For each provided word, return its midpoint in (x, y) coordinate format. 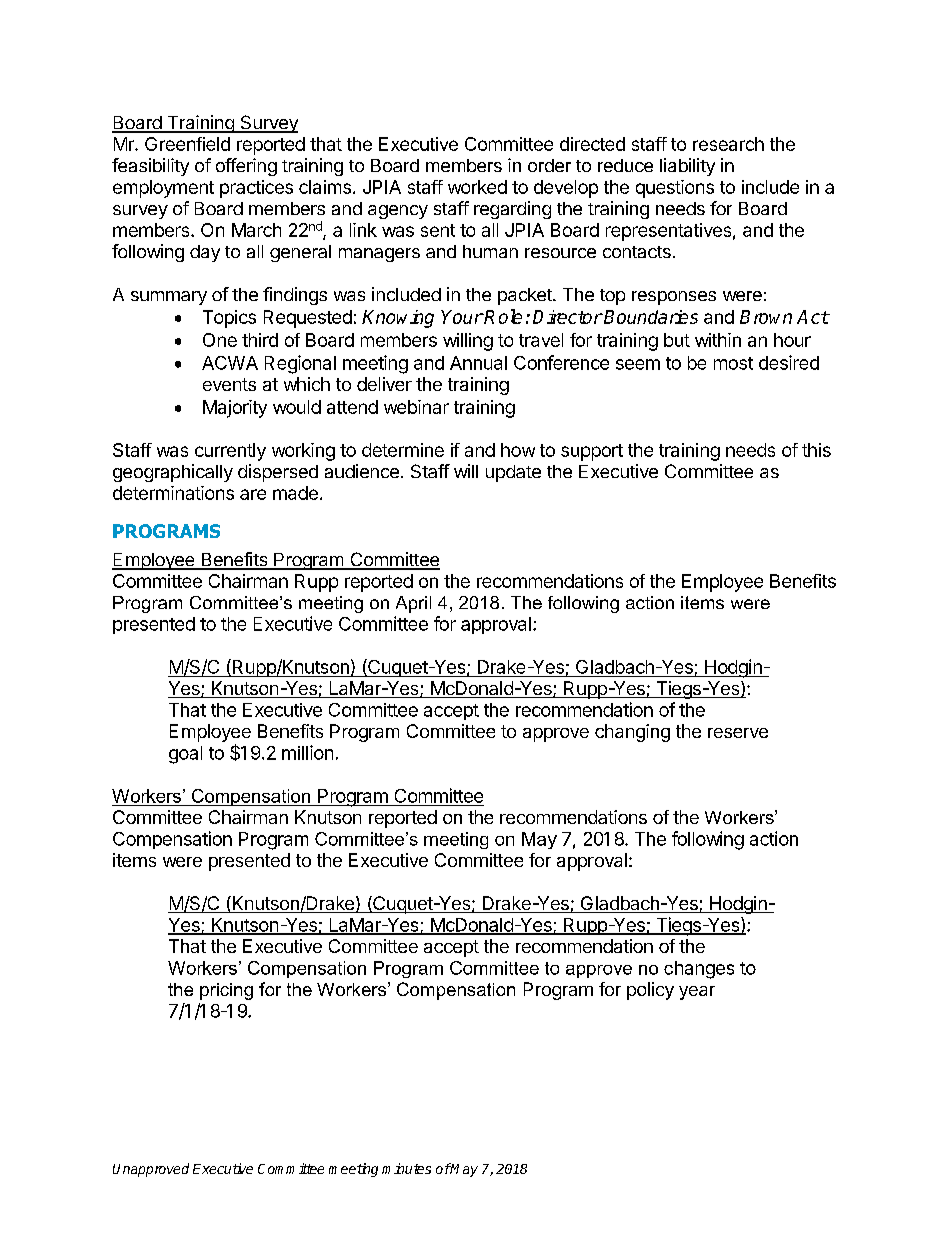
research (728, 144)
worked (477, 187)
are (253, 494)
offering (246, 167)
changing (632, 733)
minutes (406, 1168)
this (816, 450)
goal (185, 755)
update (513, 473)
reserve (738, 733)
